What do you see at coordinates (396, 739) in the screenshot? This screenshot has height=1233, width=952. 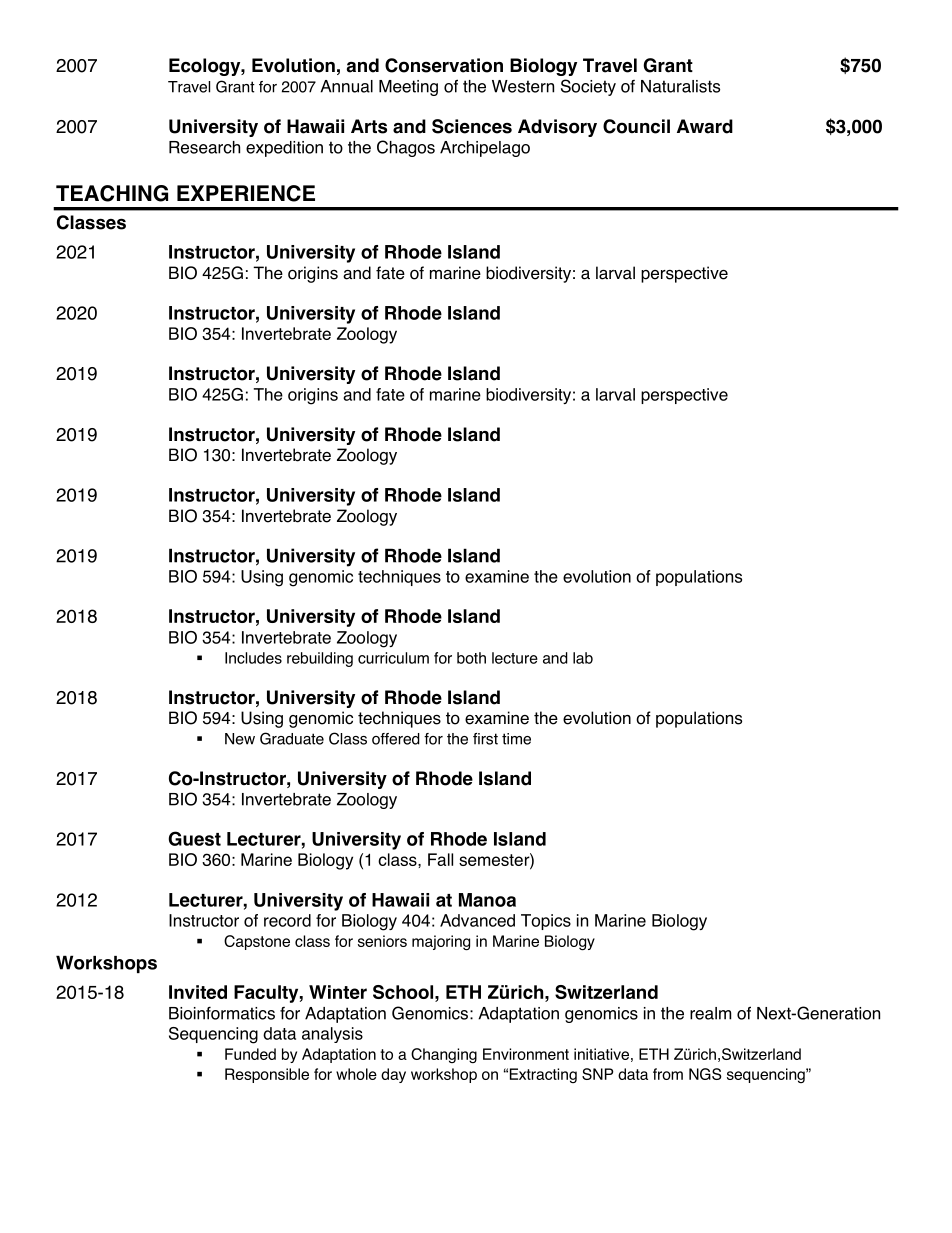 I see `offered` at bounding box center [396, 739].
